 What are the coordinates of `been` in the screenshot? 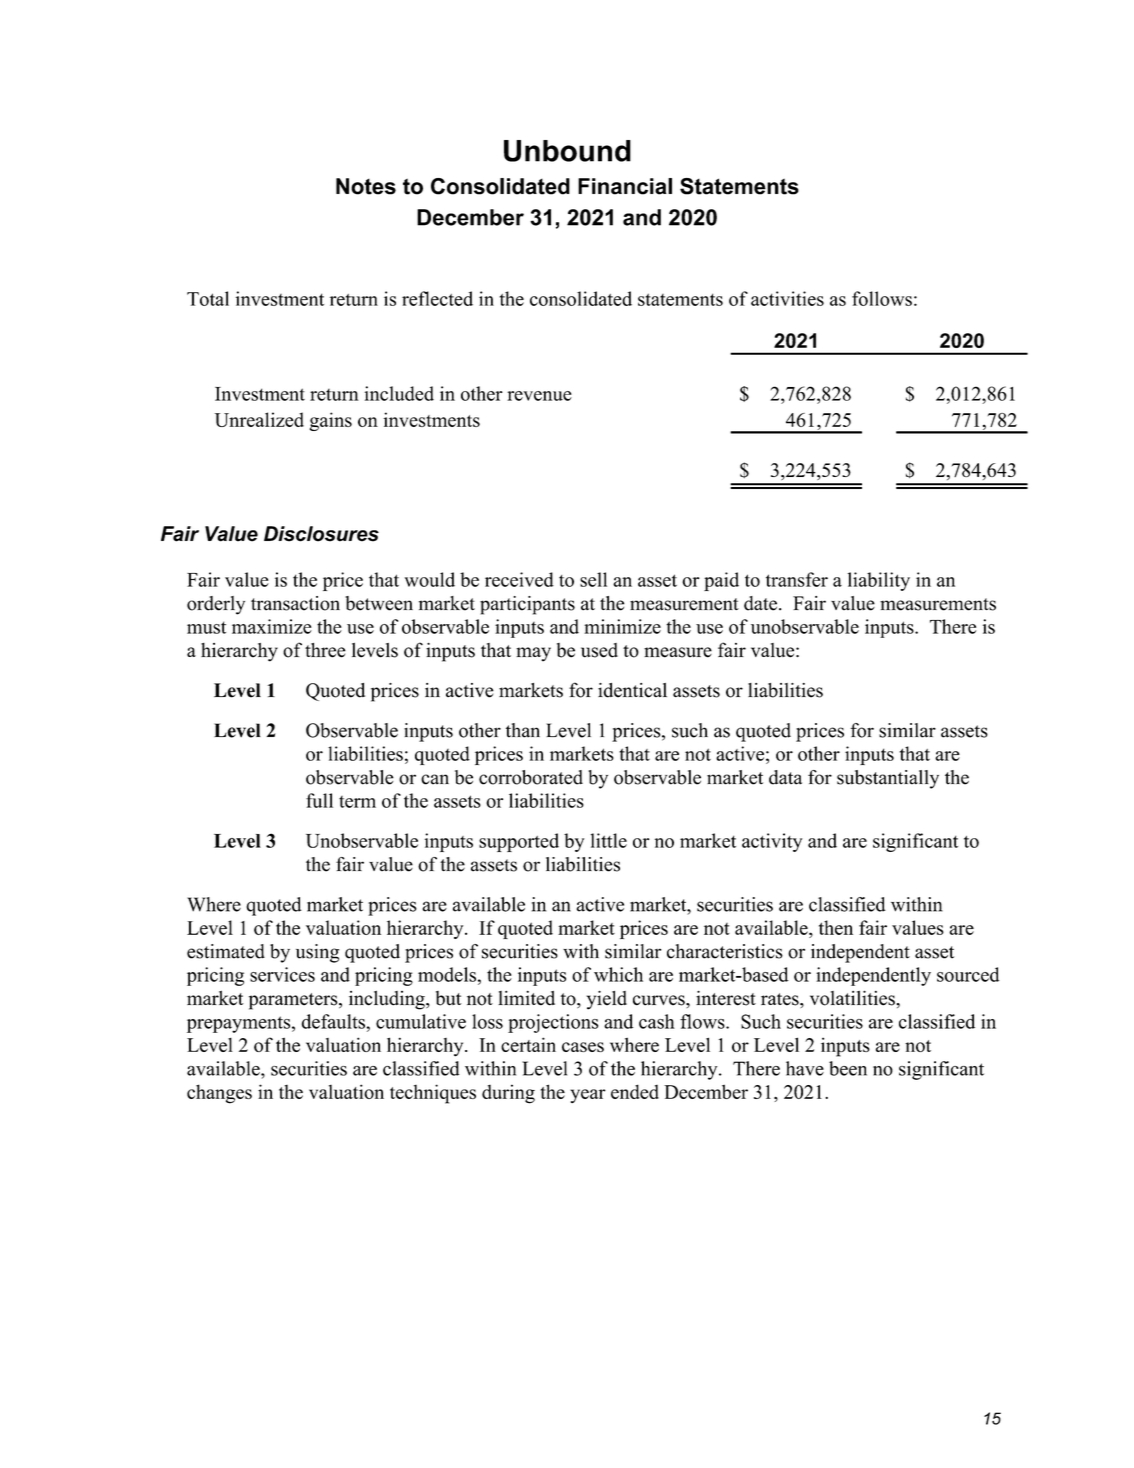 It's located at (848, 1068).
